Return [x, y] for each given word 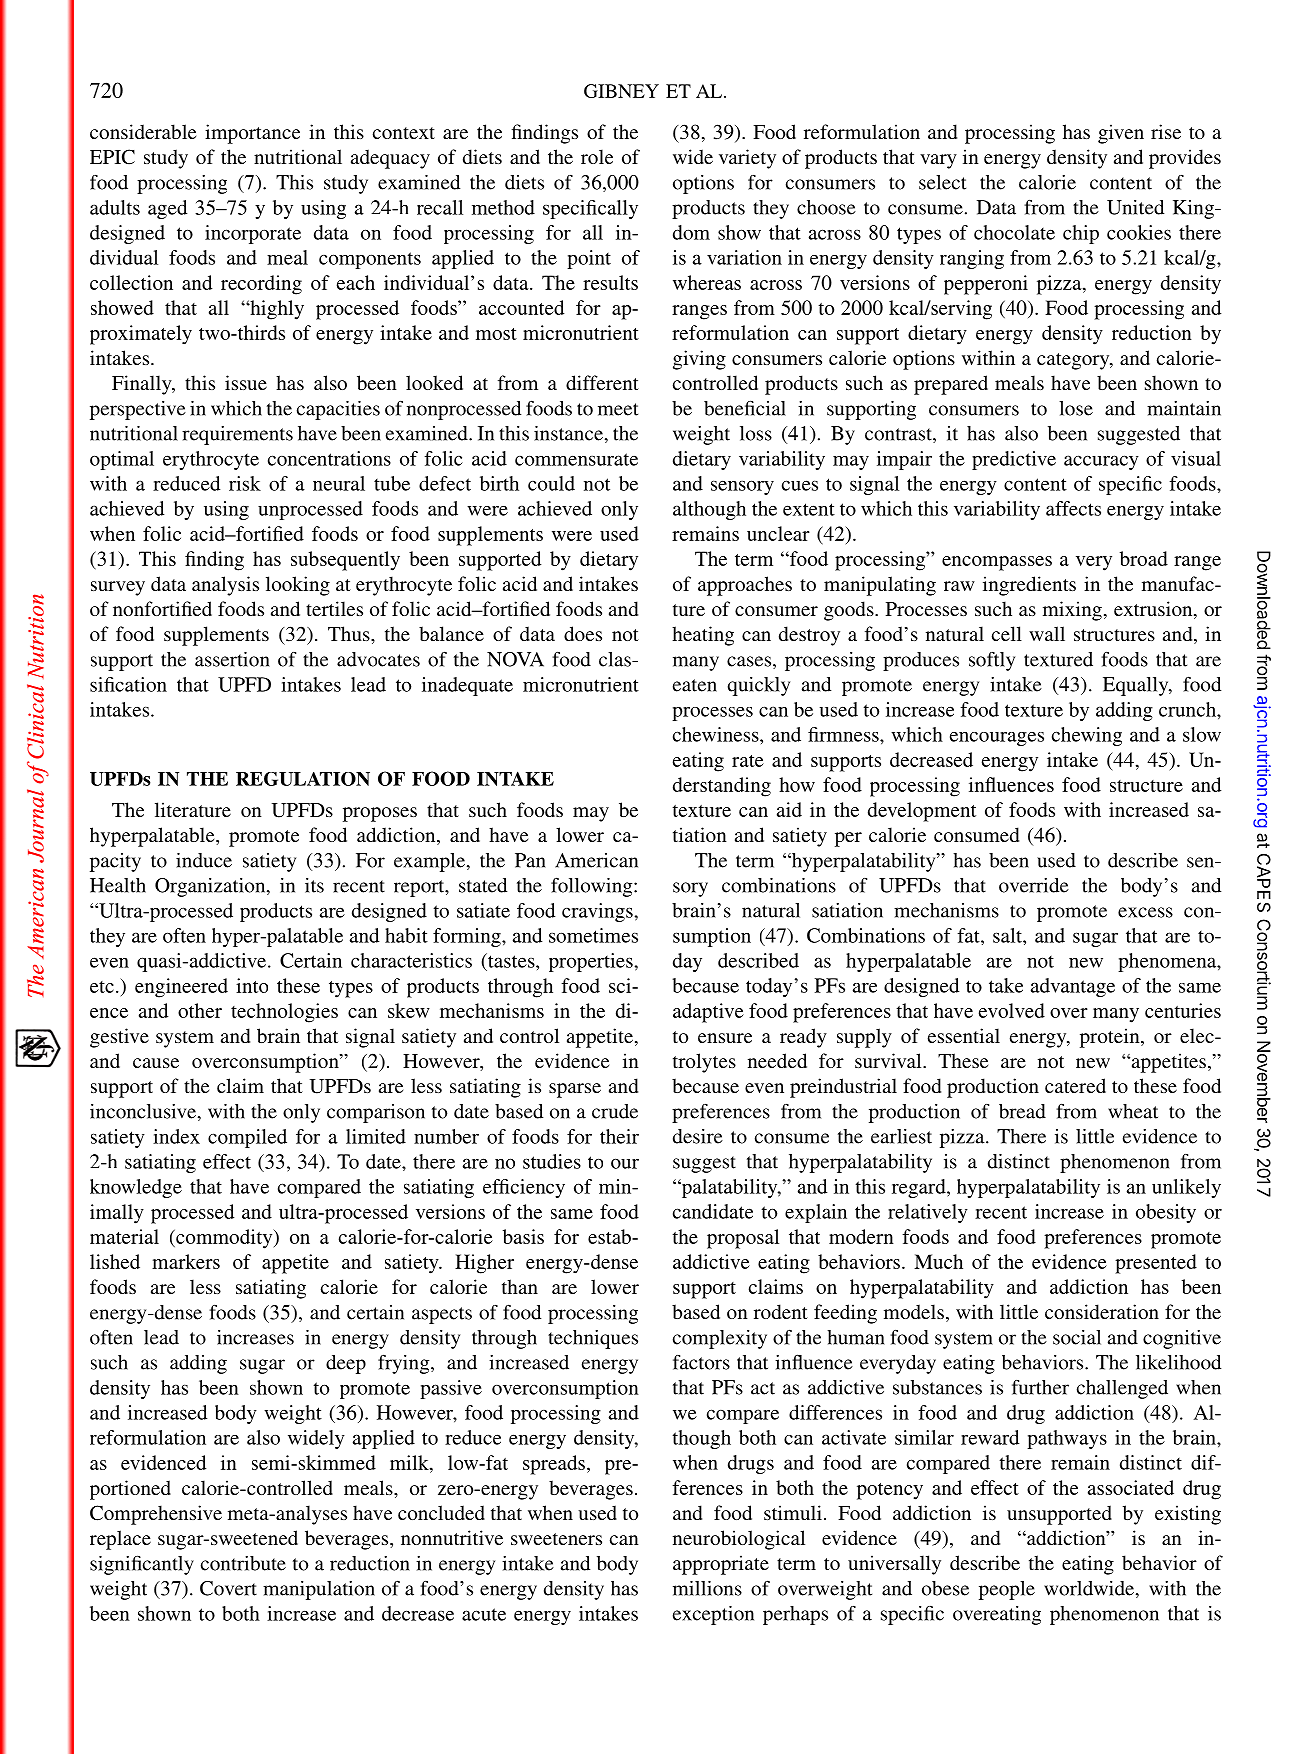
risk [245, 483]
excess [1145, 912]
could [551, 483]
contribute [243, 1563]
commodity [224, 1239]
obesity [1166, 1213]
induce [204, 860]
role [597, 156]
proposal [743, 1239]
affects [1073, 508]
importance [252, 134]
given [1121, 134]
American [596, 860]
